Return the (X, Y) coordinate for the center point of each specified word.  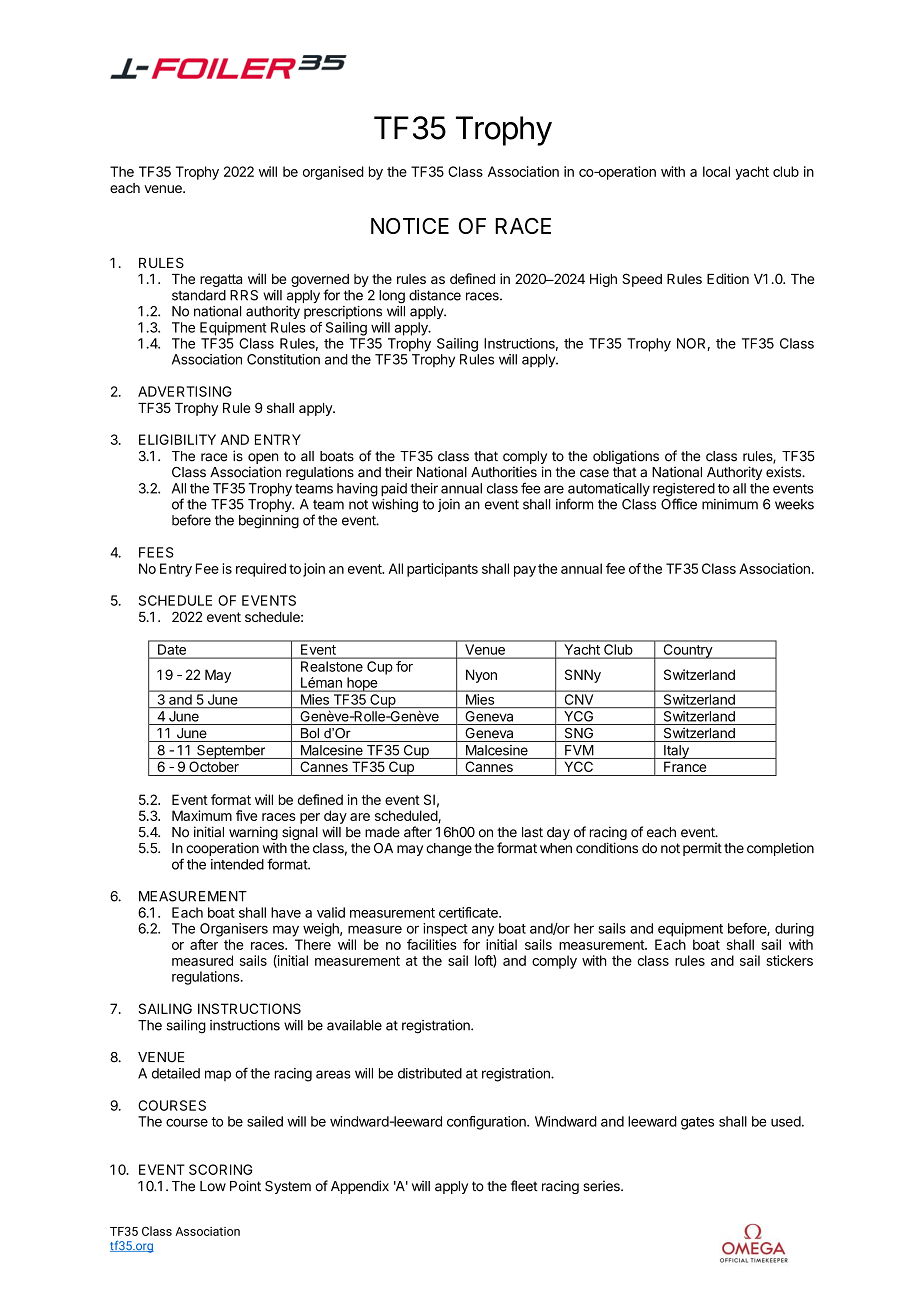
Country (687, 651)
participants (442, 570)
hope (362, 684)
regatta (221, 280)
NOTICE (410, 226)
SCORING (220, 1169)
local (716, 171)
